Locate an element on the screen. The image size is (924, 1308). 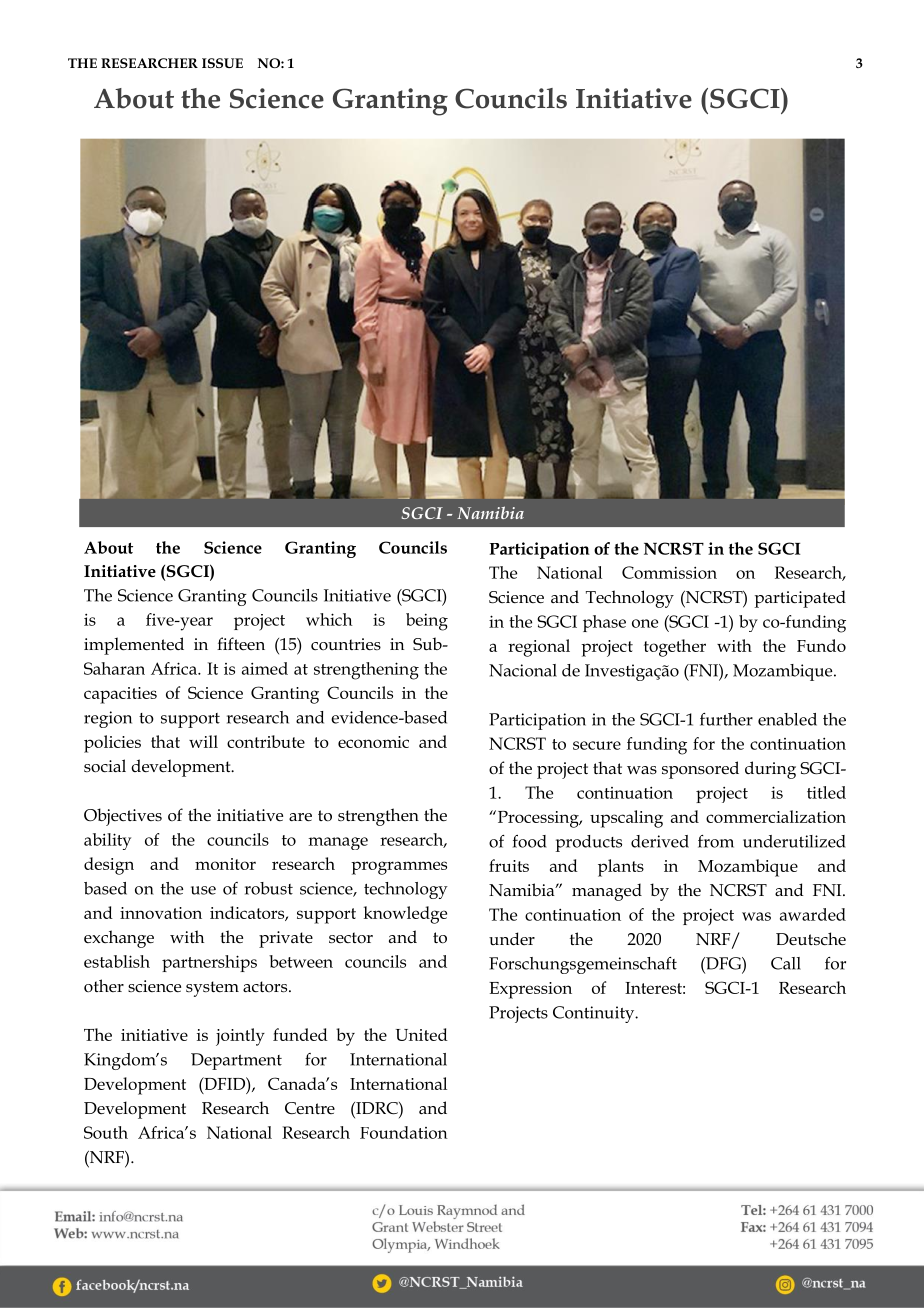
during is located at coordinates (770, 770).
